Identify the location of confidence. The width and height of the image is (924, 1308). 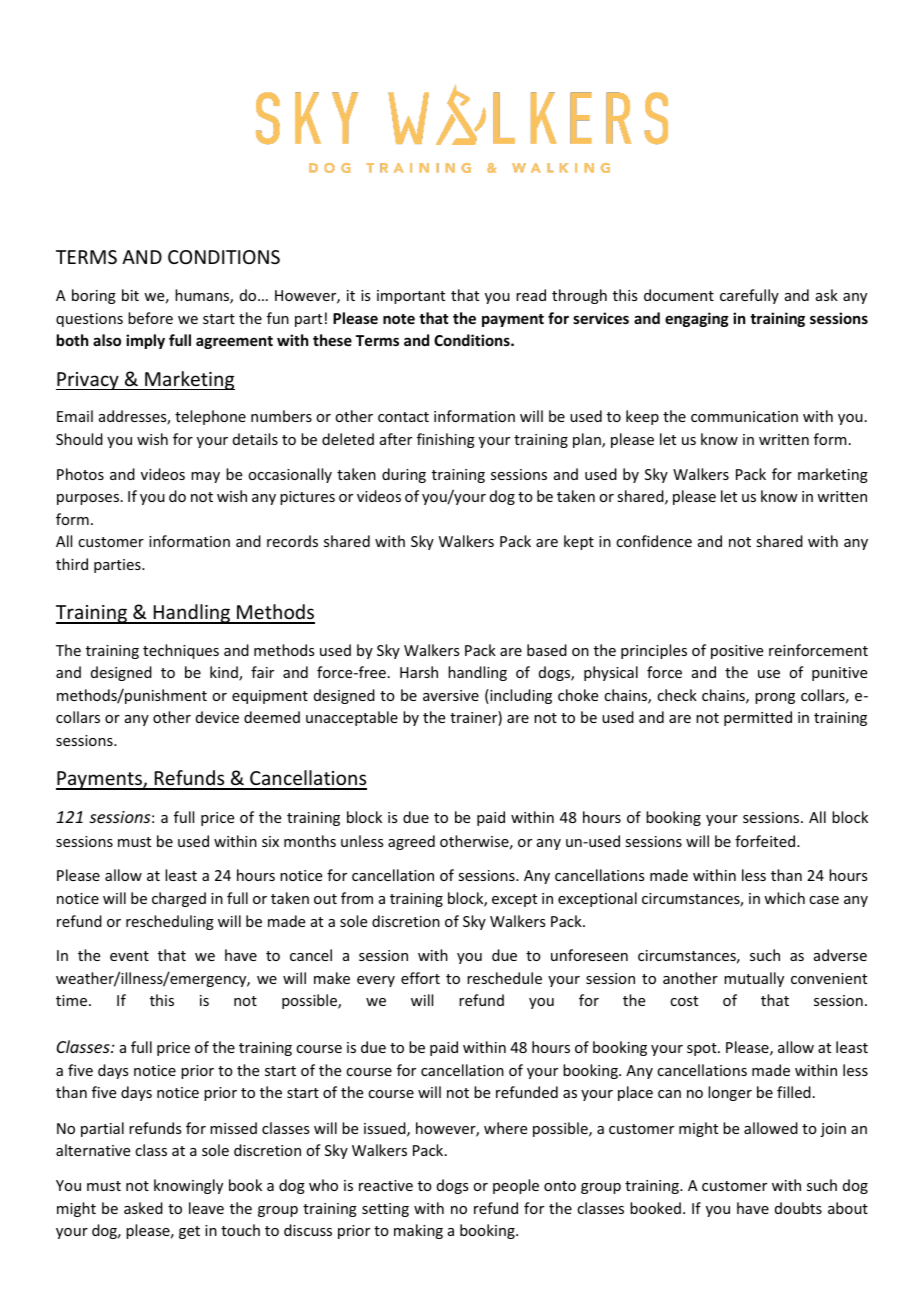
(654, 541).
